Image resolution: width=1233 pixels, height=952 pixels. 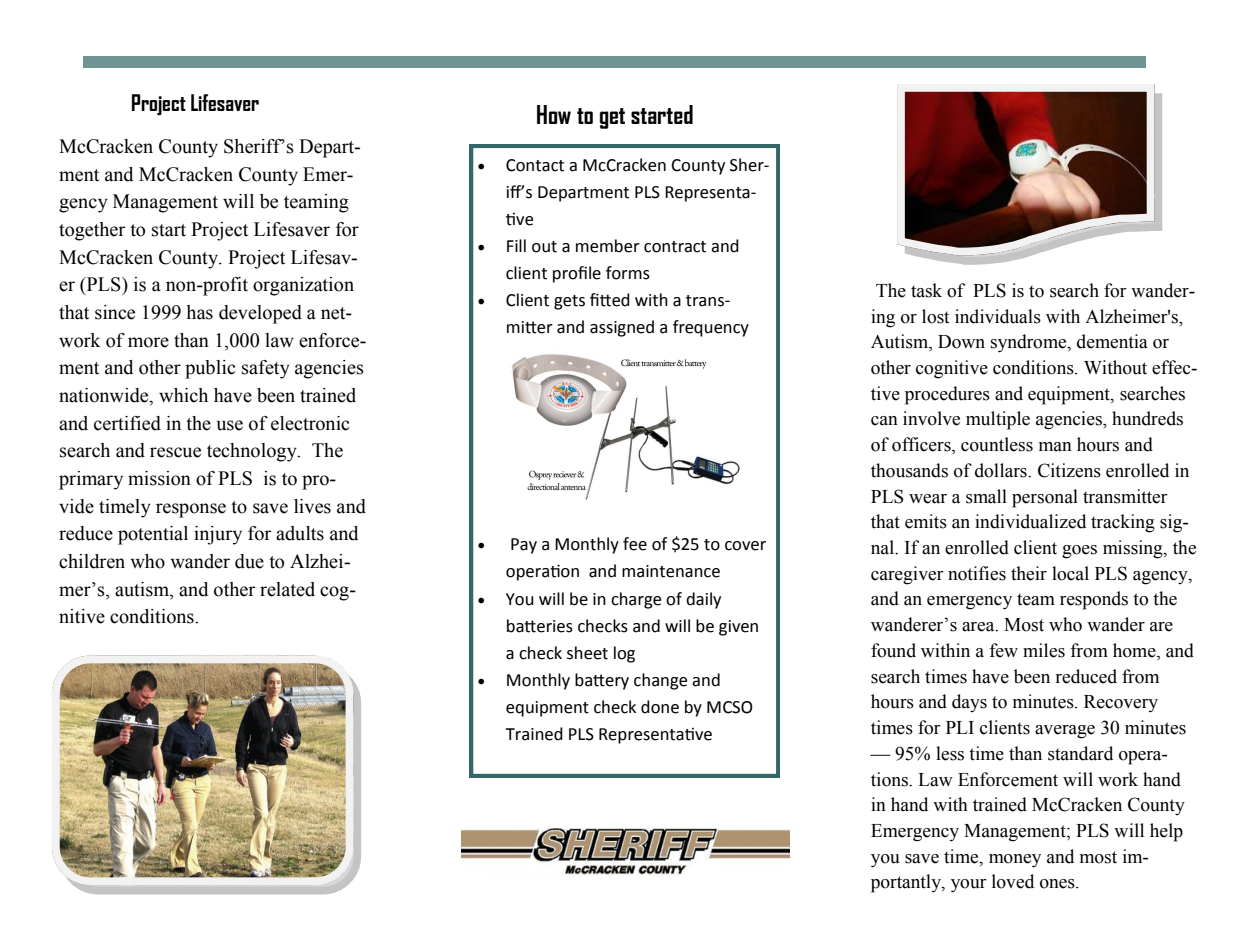 What do you see at coordinates (926, 290) in the page?
I see `task` at bounding box center [926, 290].
